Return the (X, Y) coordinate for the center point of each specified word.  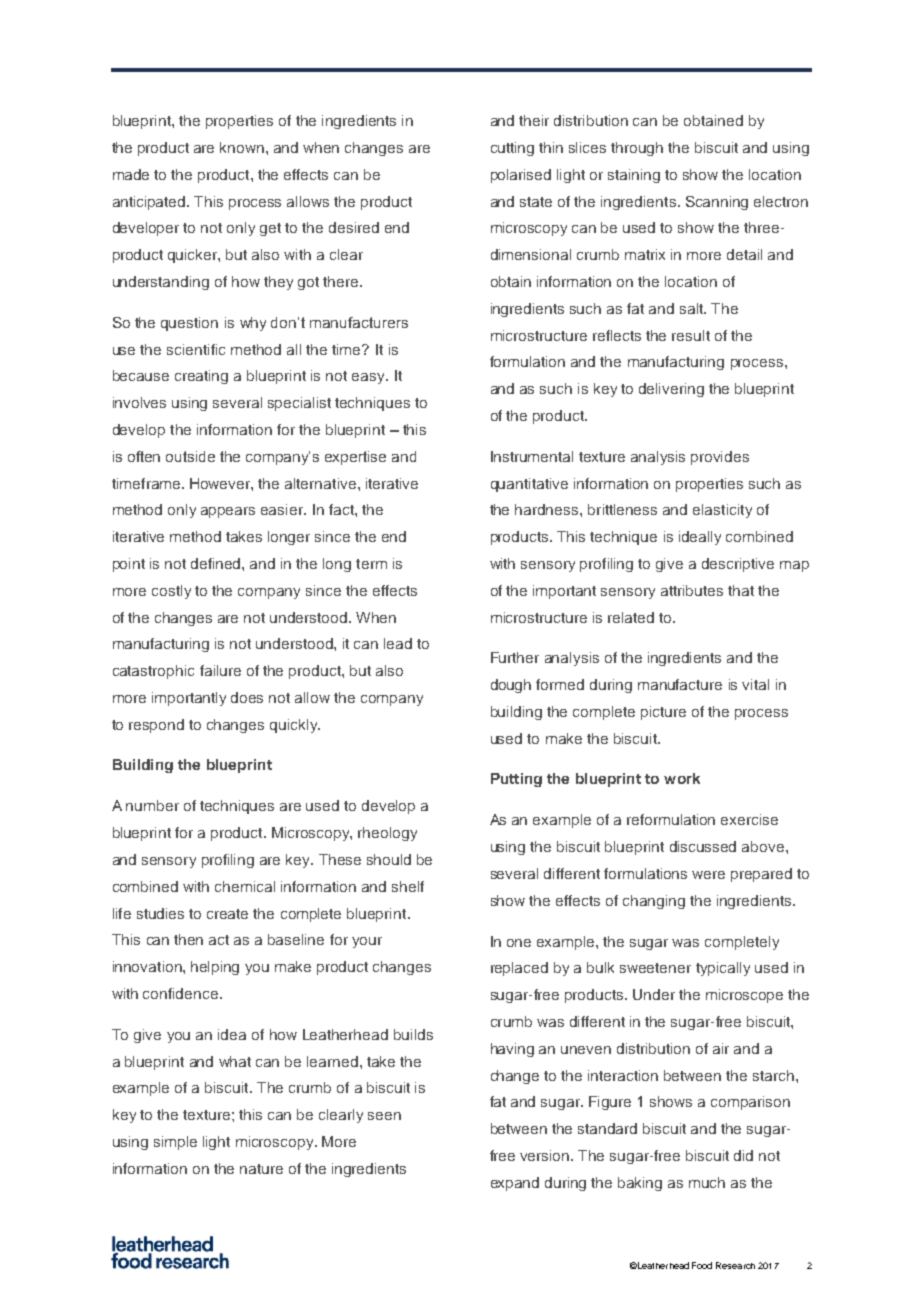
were (708, 875)
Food (702, 1265)
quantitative (529, 485)
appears (228, 512)
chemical (245, 886)
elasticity (722, 511)
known (243, 147)
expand (515, 1184)
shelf (408, 886)
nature (261, 1169)
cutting (512, 149)
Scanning (717, 203)
